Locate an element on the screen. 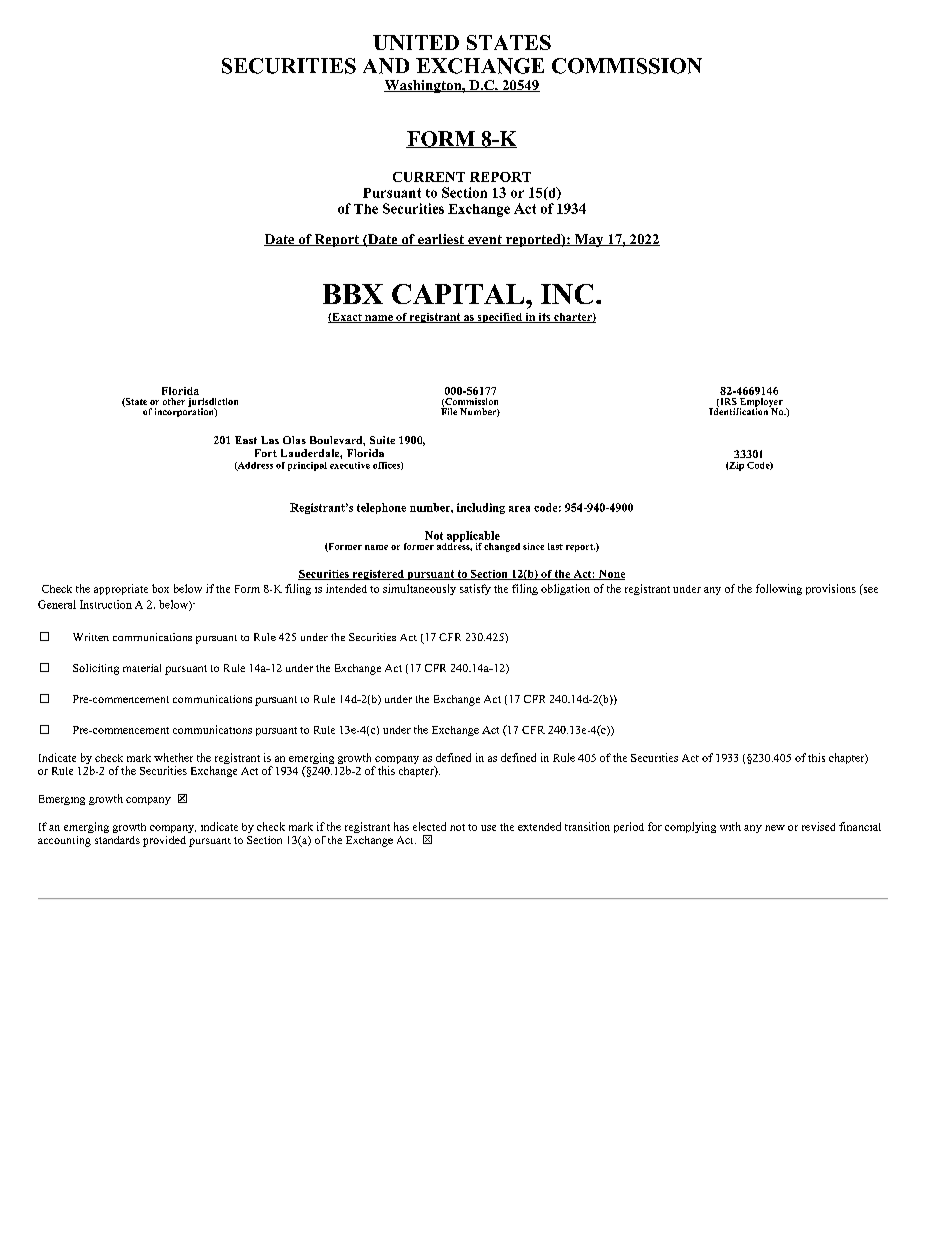 This screenshot has width=952, height=1233. new is located at coordinates (775, 828).
